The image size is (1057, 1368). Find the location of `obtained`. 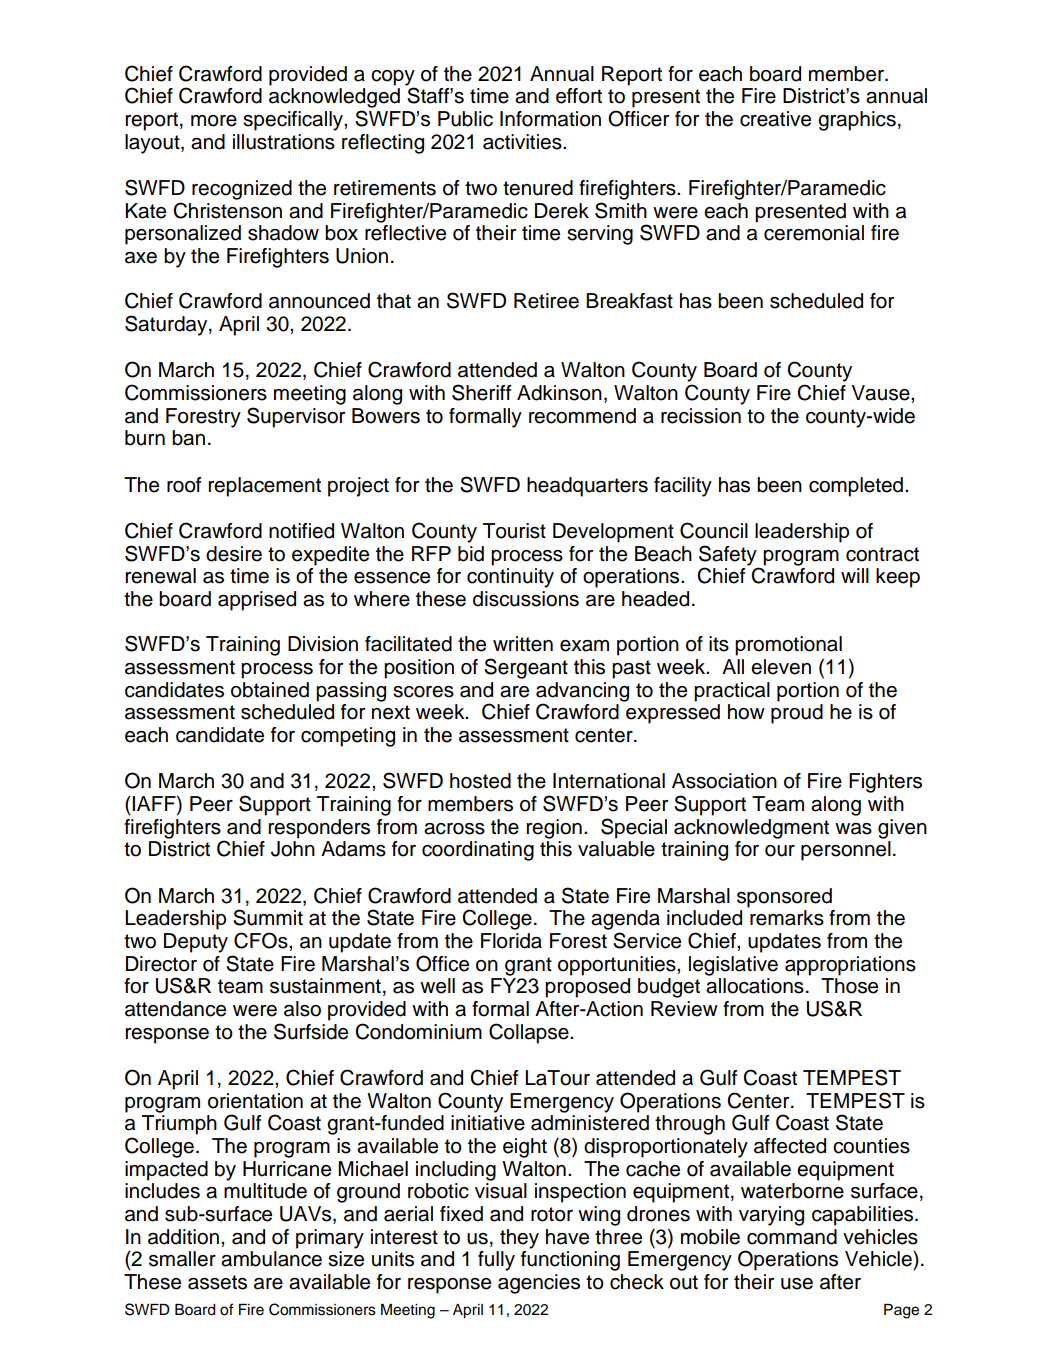

obtained is located at coordinates (270, 690).
